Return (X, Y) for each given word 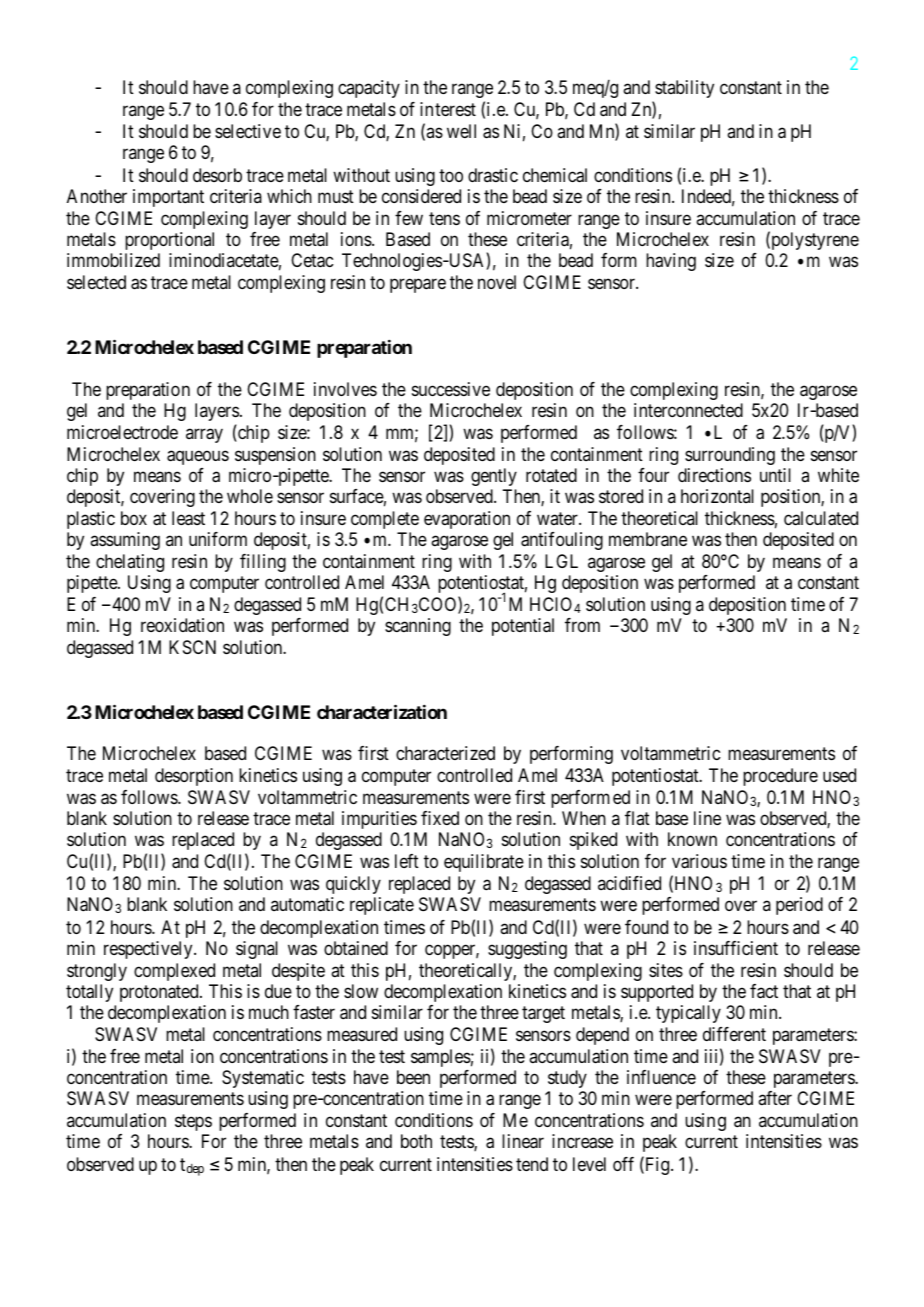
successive (451, 389)
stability (684, 89)
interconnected (688, 410)
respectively (149, 950)
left (407, 861)
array (204, 435)
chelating (130, 563)
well (461, 131)
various (699, 861)
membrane (648, 539)
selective (248, 131)
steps (193, 1122)
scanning (418, 627)
